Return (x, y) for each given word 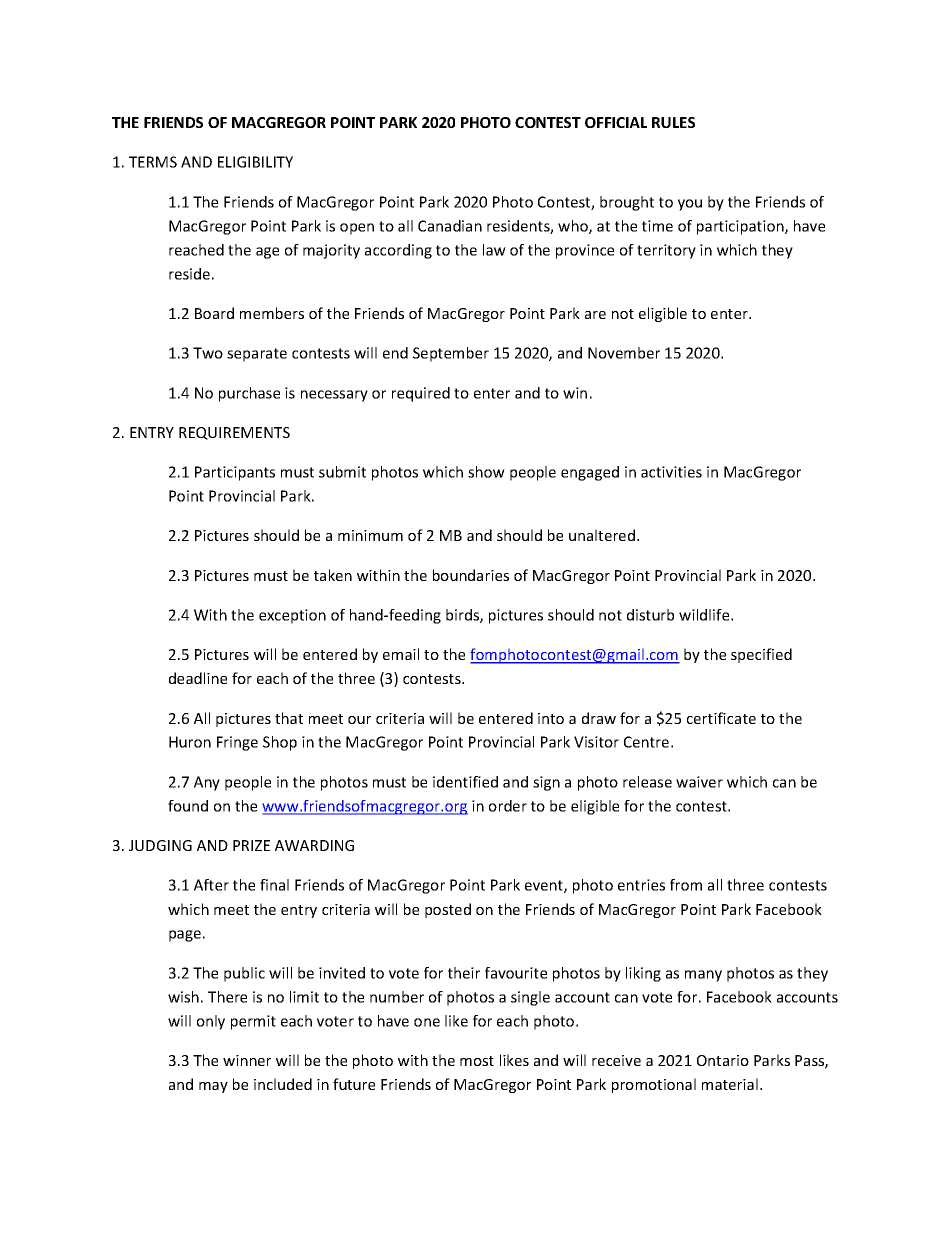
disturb (650, 615)
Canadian (450, 226)
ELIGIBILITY (255, 162)
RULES (673, 122)
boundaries (471, 575)
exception (292, 616)
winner (247, 1060)
